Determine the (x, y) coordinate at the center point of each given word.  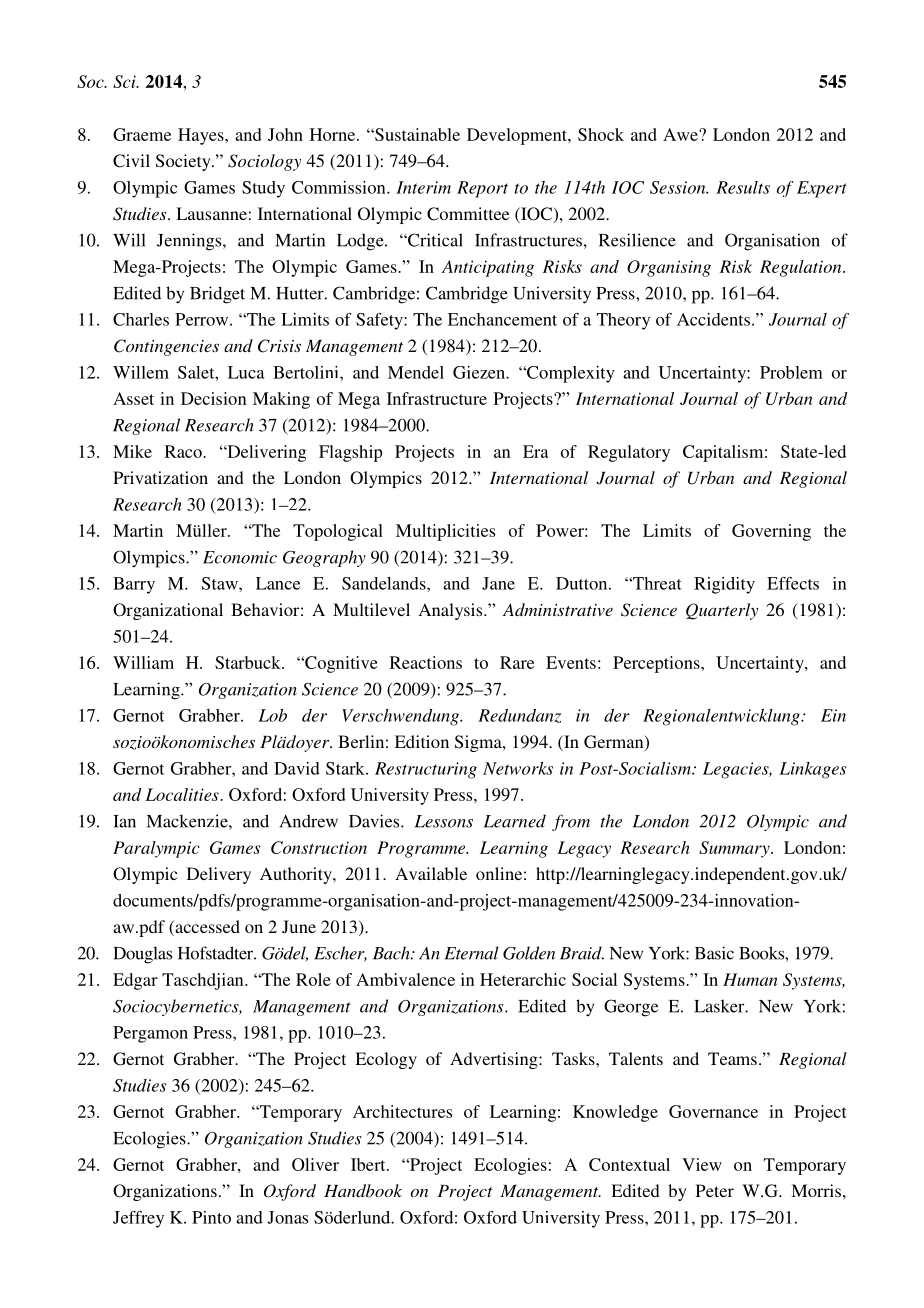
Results (743, 187)
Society (184, 162)
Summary (735, 849)
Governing (771, 532)
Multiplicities (445, 532)
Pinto (211, 1217)
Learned (515, 821)
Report (482, 189)
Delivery (219, 875)
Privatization (160, 477)
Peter (715, 1190)
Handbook (363, 1190)
